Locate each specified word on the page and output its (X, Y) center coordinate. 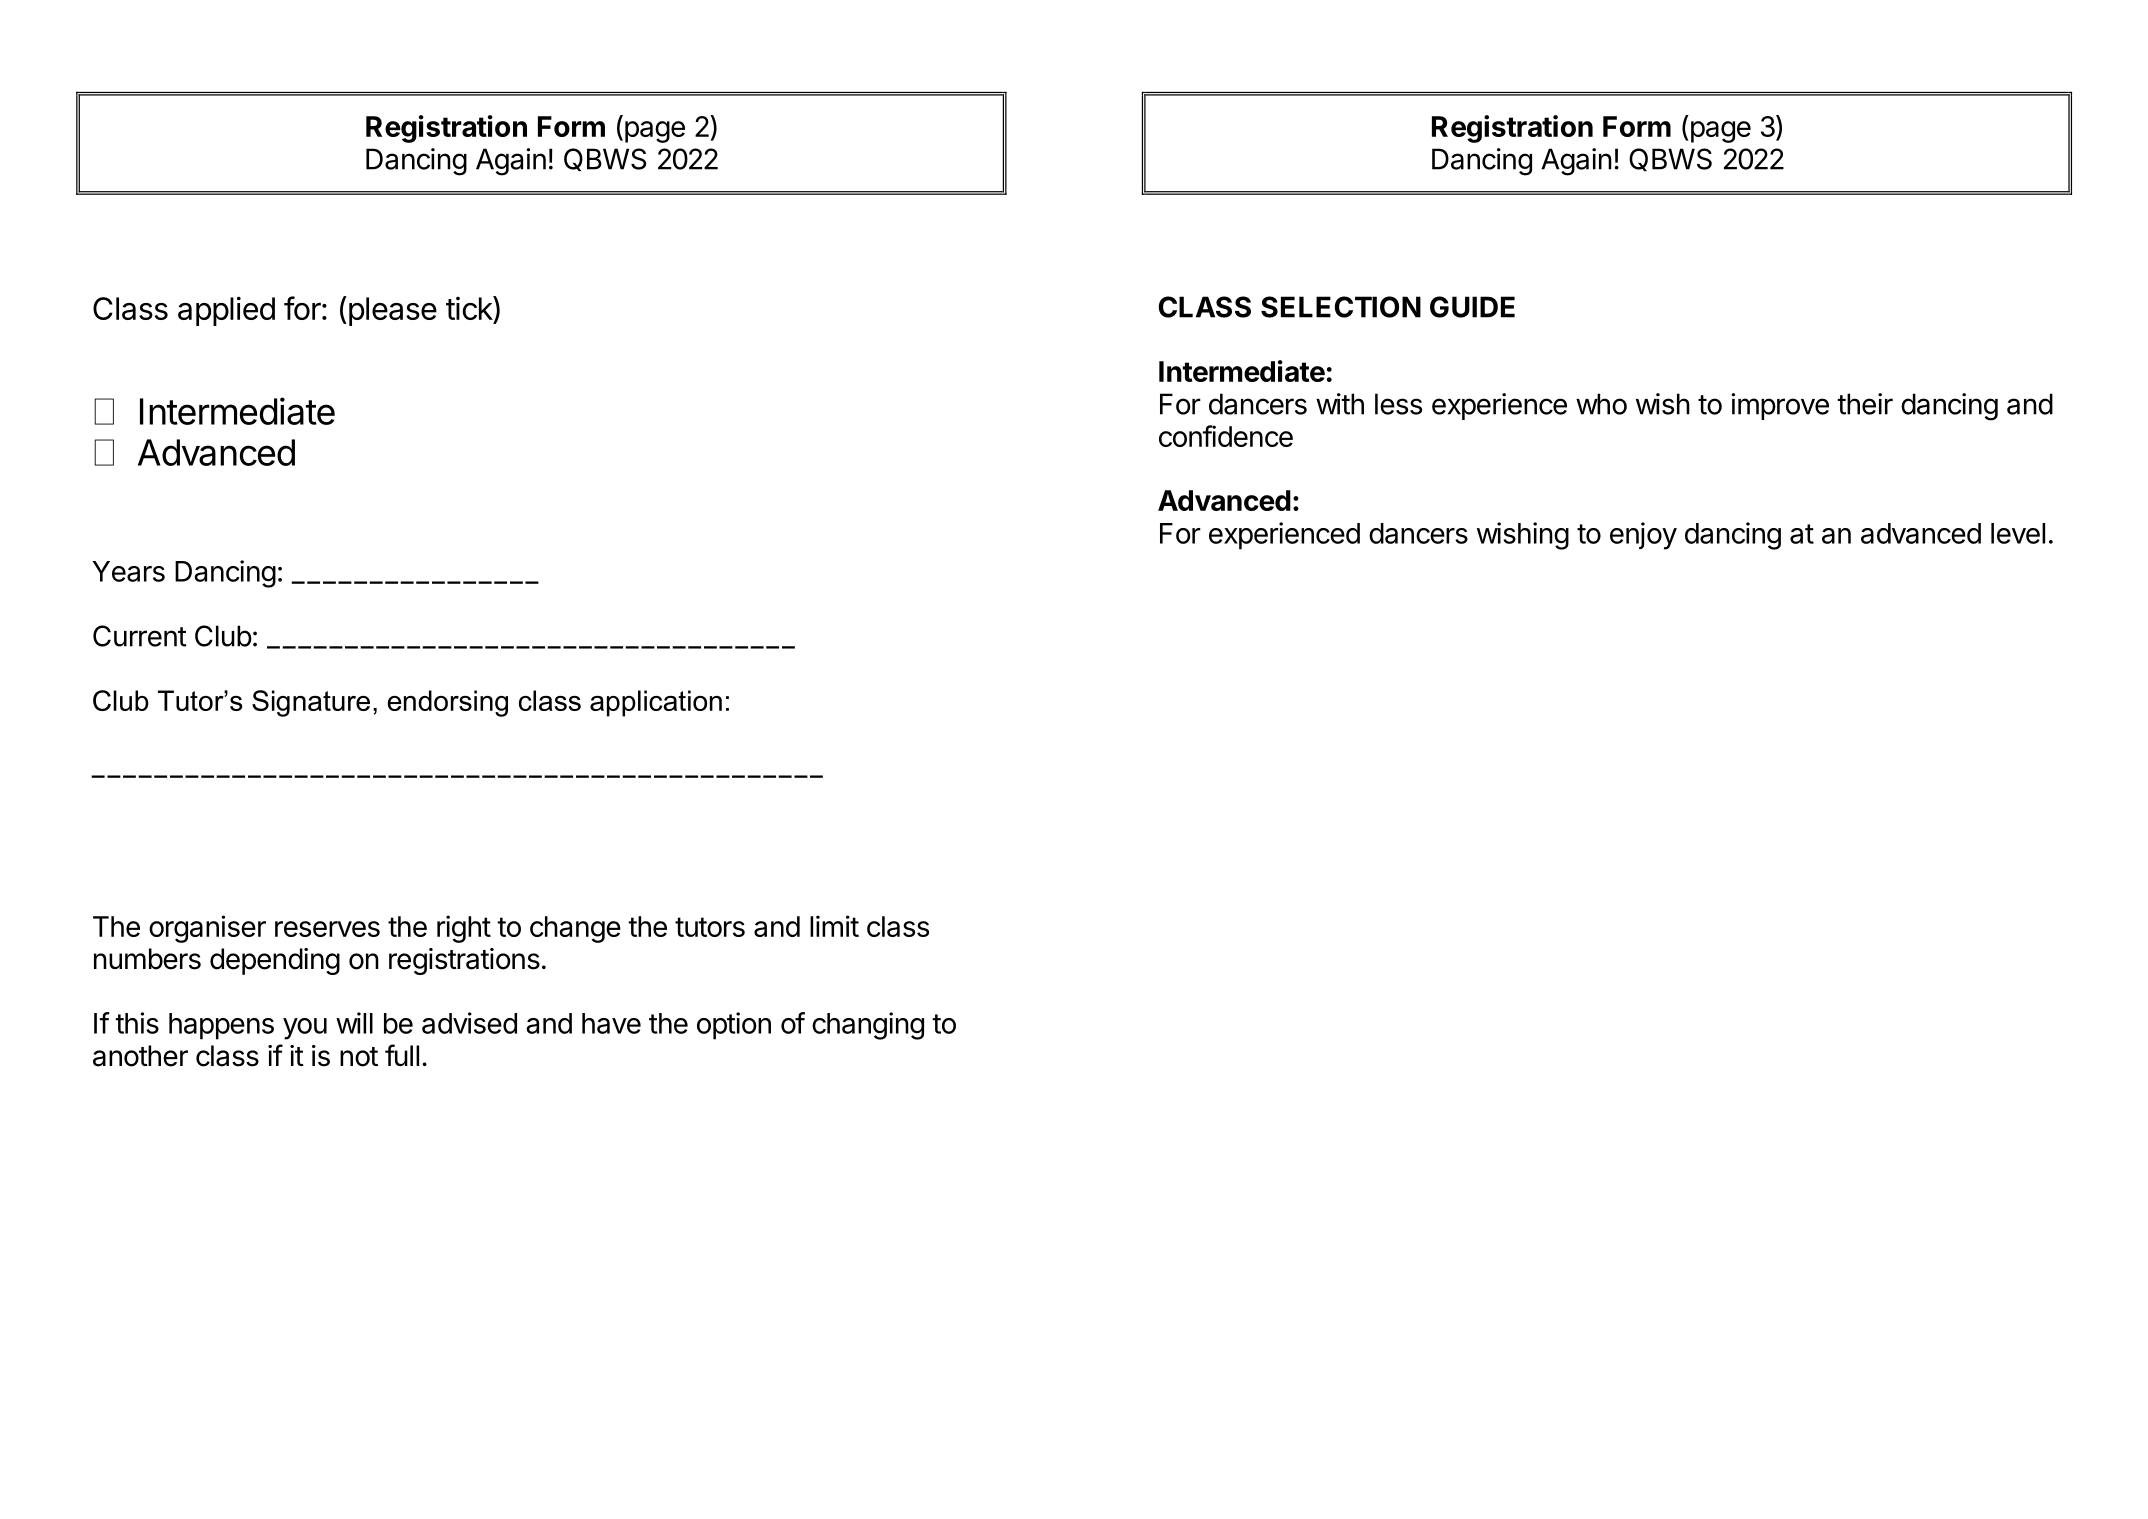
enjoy (1643, 536)
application (656, 703)
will (354, 1023)
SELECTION (1341, 307)
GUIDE (1472, 307)
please (391, 311)
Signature (311, 703)
